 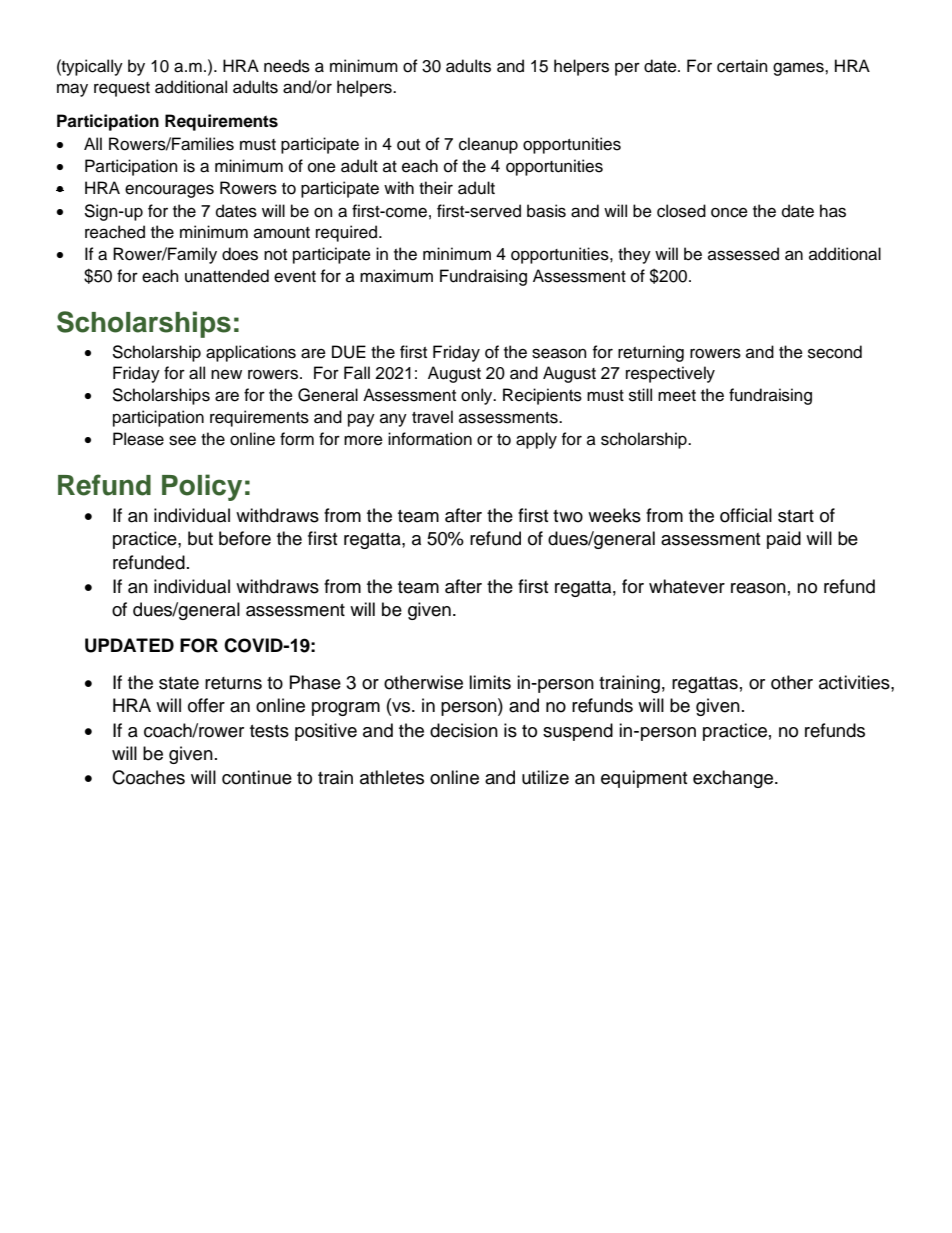 I want to click on new, so click(x=226, y=374).
